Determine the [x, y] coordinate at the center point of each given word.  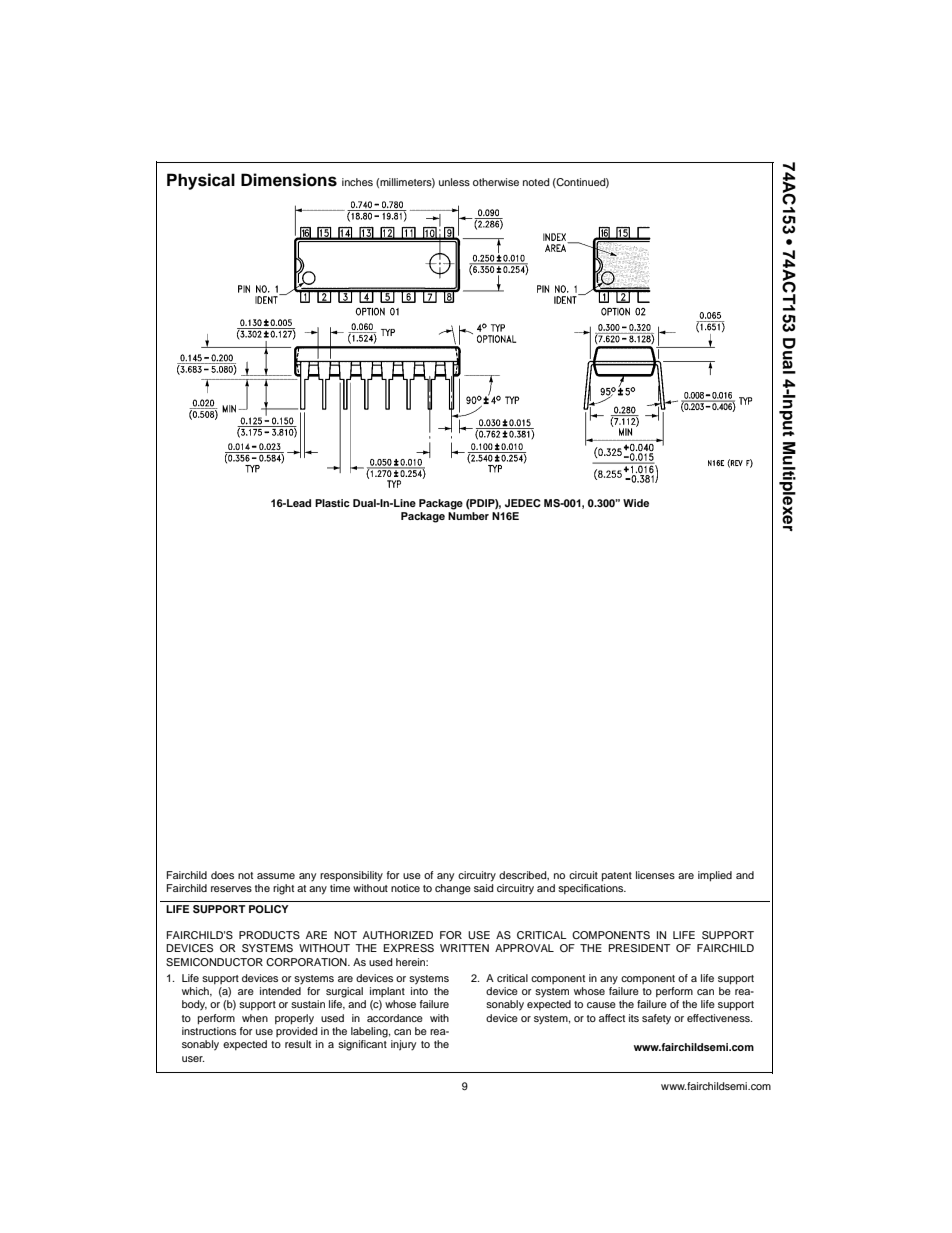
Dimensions [289, 180]
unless [454, 182]
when [255, 1018]
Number [468, 514]
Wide [636, 503]
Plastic [332, 503]
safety [656, 1019]
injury [403, 1045]
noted [536, 182]
